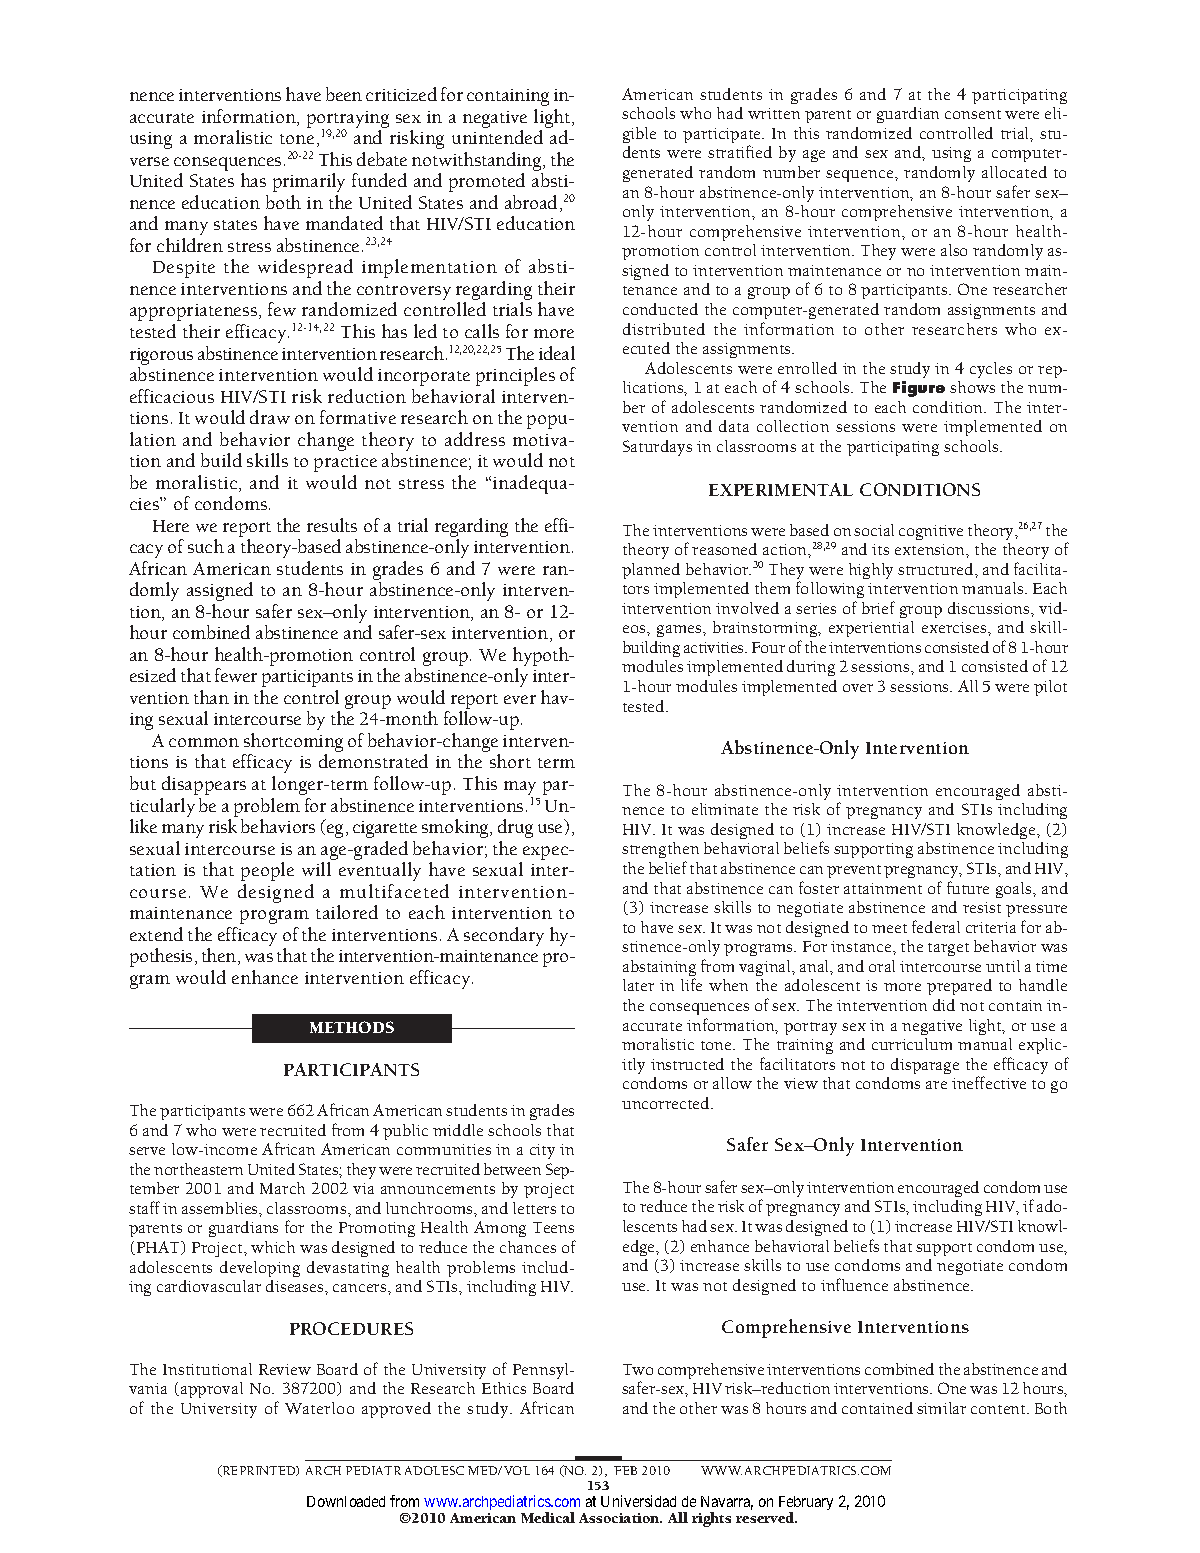 The width and height of the document is (1200, 1553). Describe the element at coordinates (497, 137) in the document. I see `unintended` at that location.
